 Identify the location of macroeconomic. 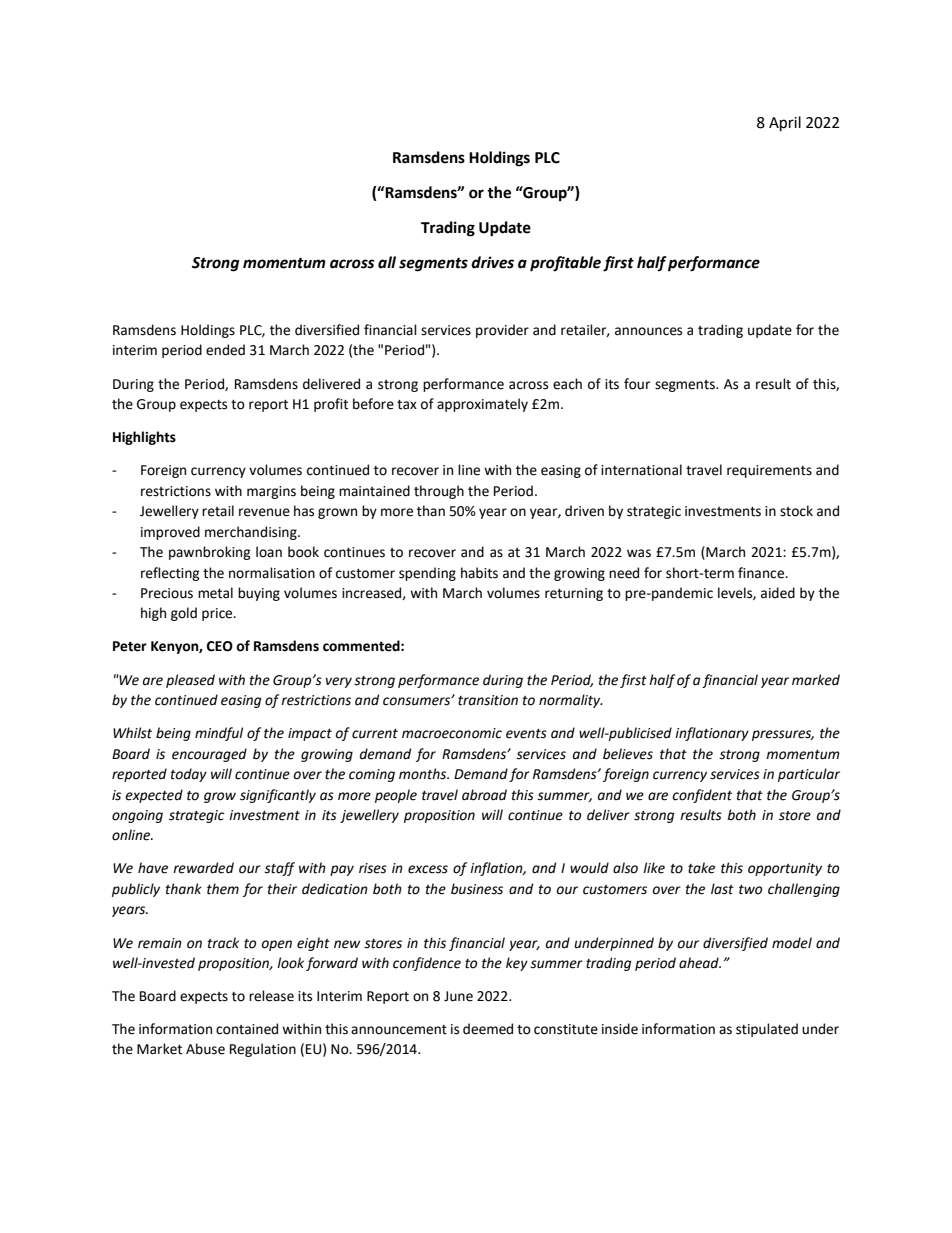
(452, 733).
